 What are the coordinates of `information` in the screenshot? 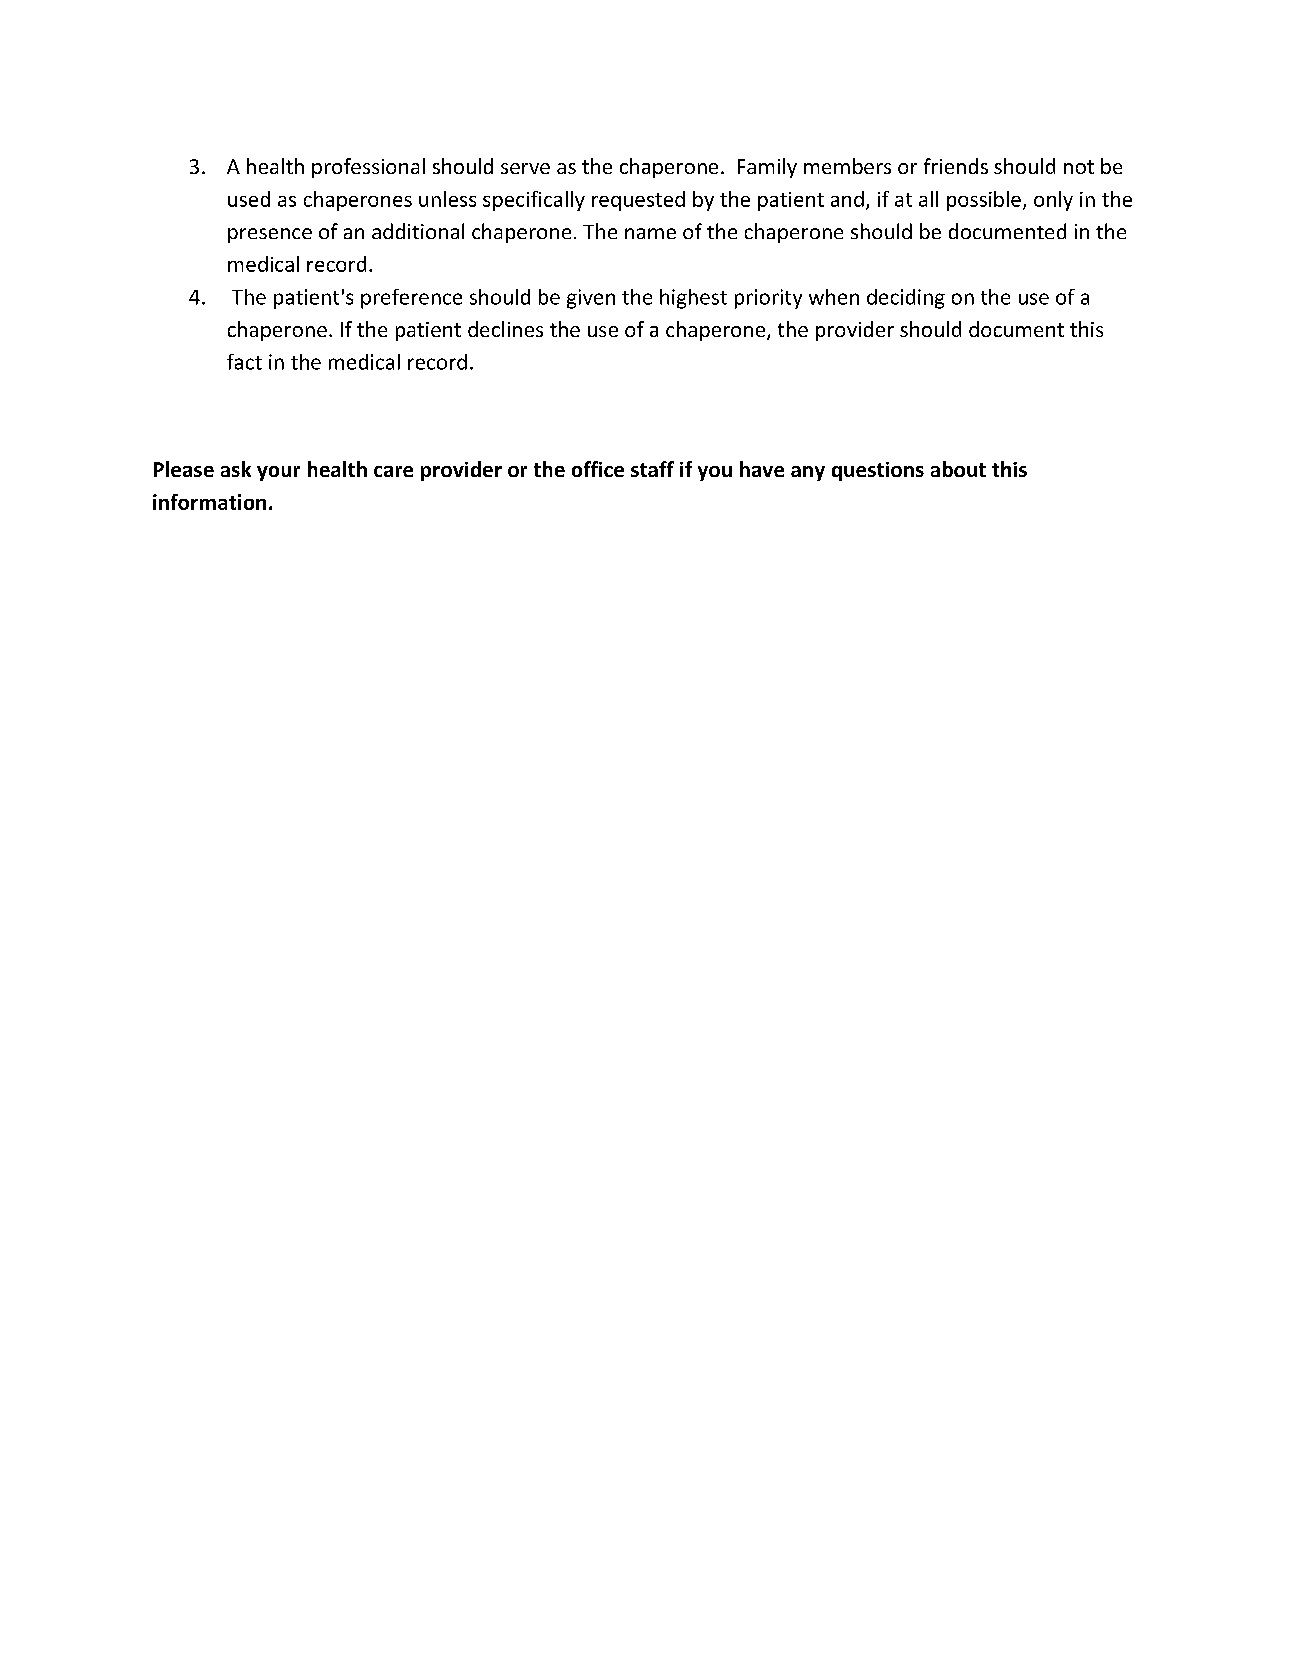 It's located at (209, 502).
